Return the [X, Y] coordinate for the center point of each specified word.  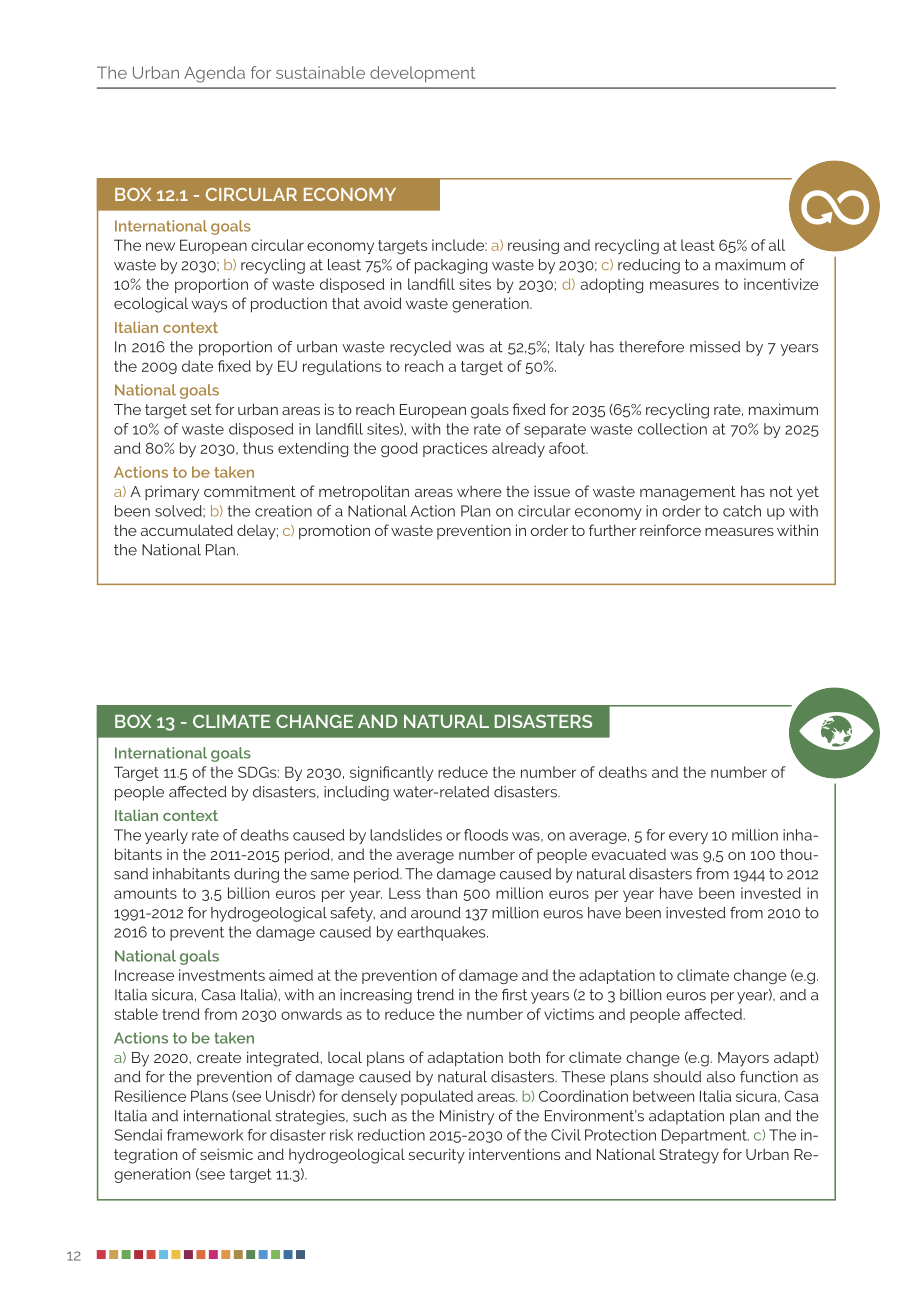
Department [705, 1136]
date [197, 366]
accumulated [187, 530]
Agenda [214, 74]
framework [205, 1135]
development [422, 74]
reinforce [670, 530]
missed [715, 347]
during [256, 875]
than [441, 893]
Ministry [467, 1117]
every [688, 838]
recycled [420, 348]
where [479, 491]
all [777, 245]
